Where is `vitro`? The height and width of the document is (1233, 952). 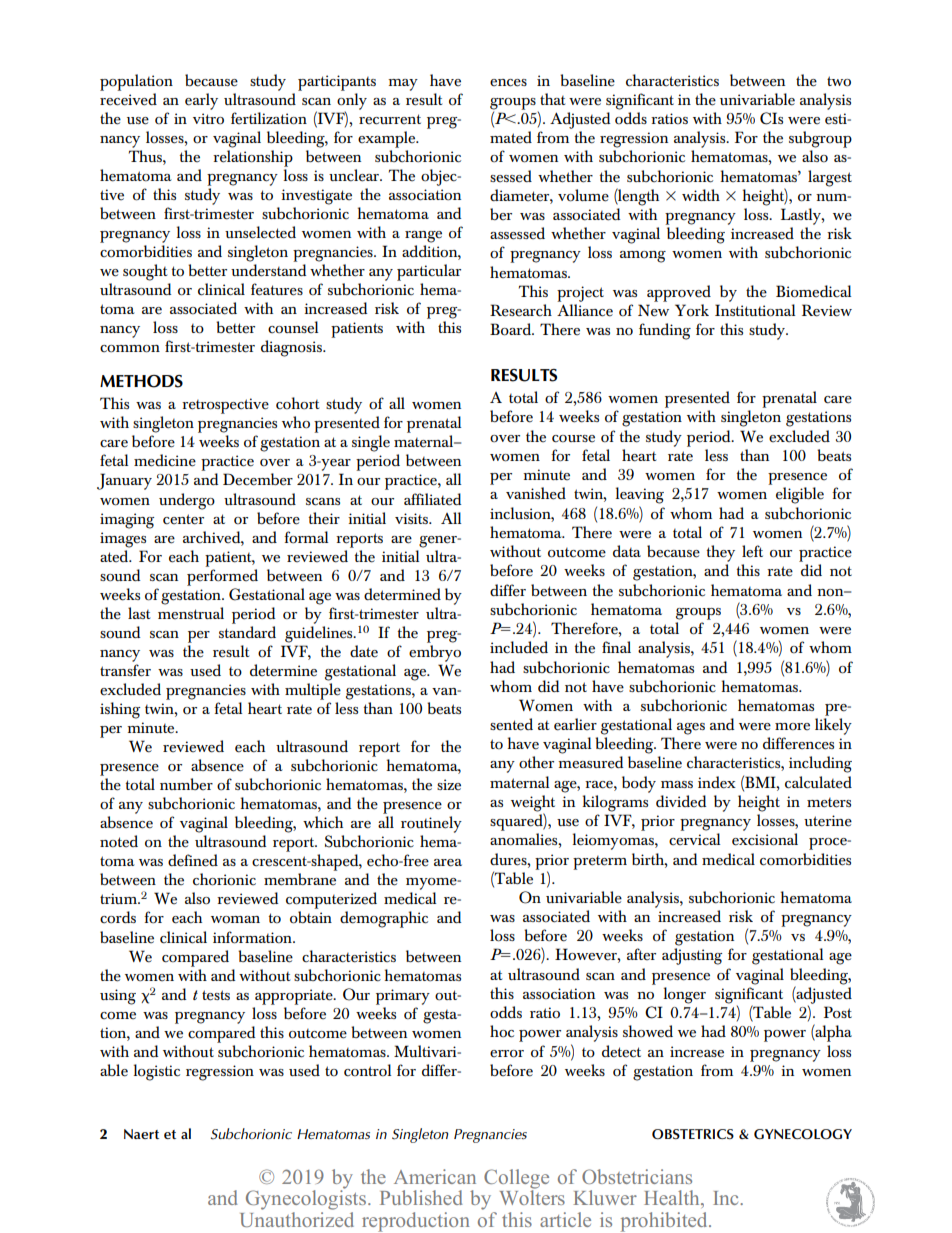
vitro is located at coordinates (208, 119).
